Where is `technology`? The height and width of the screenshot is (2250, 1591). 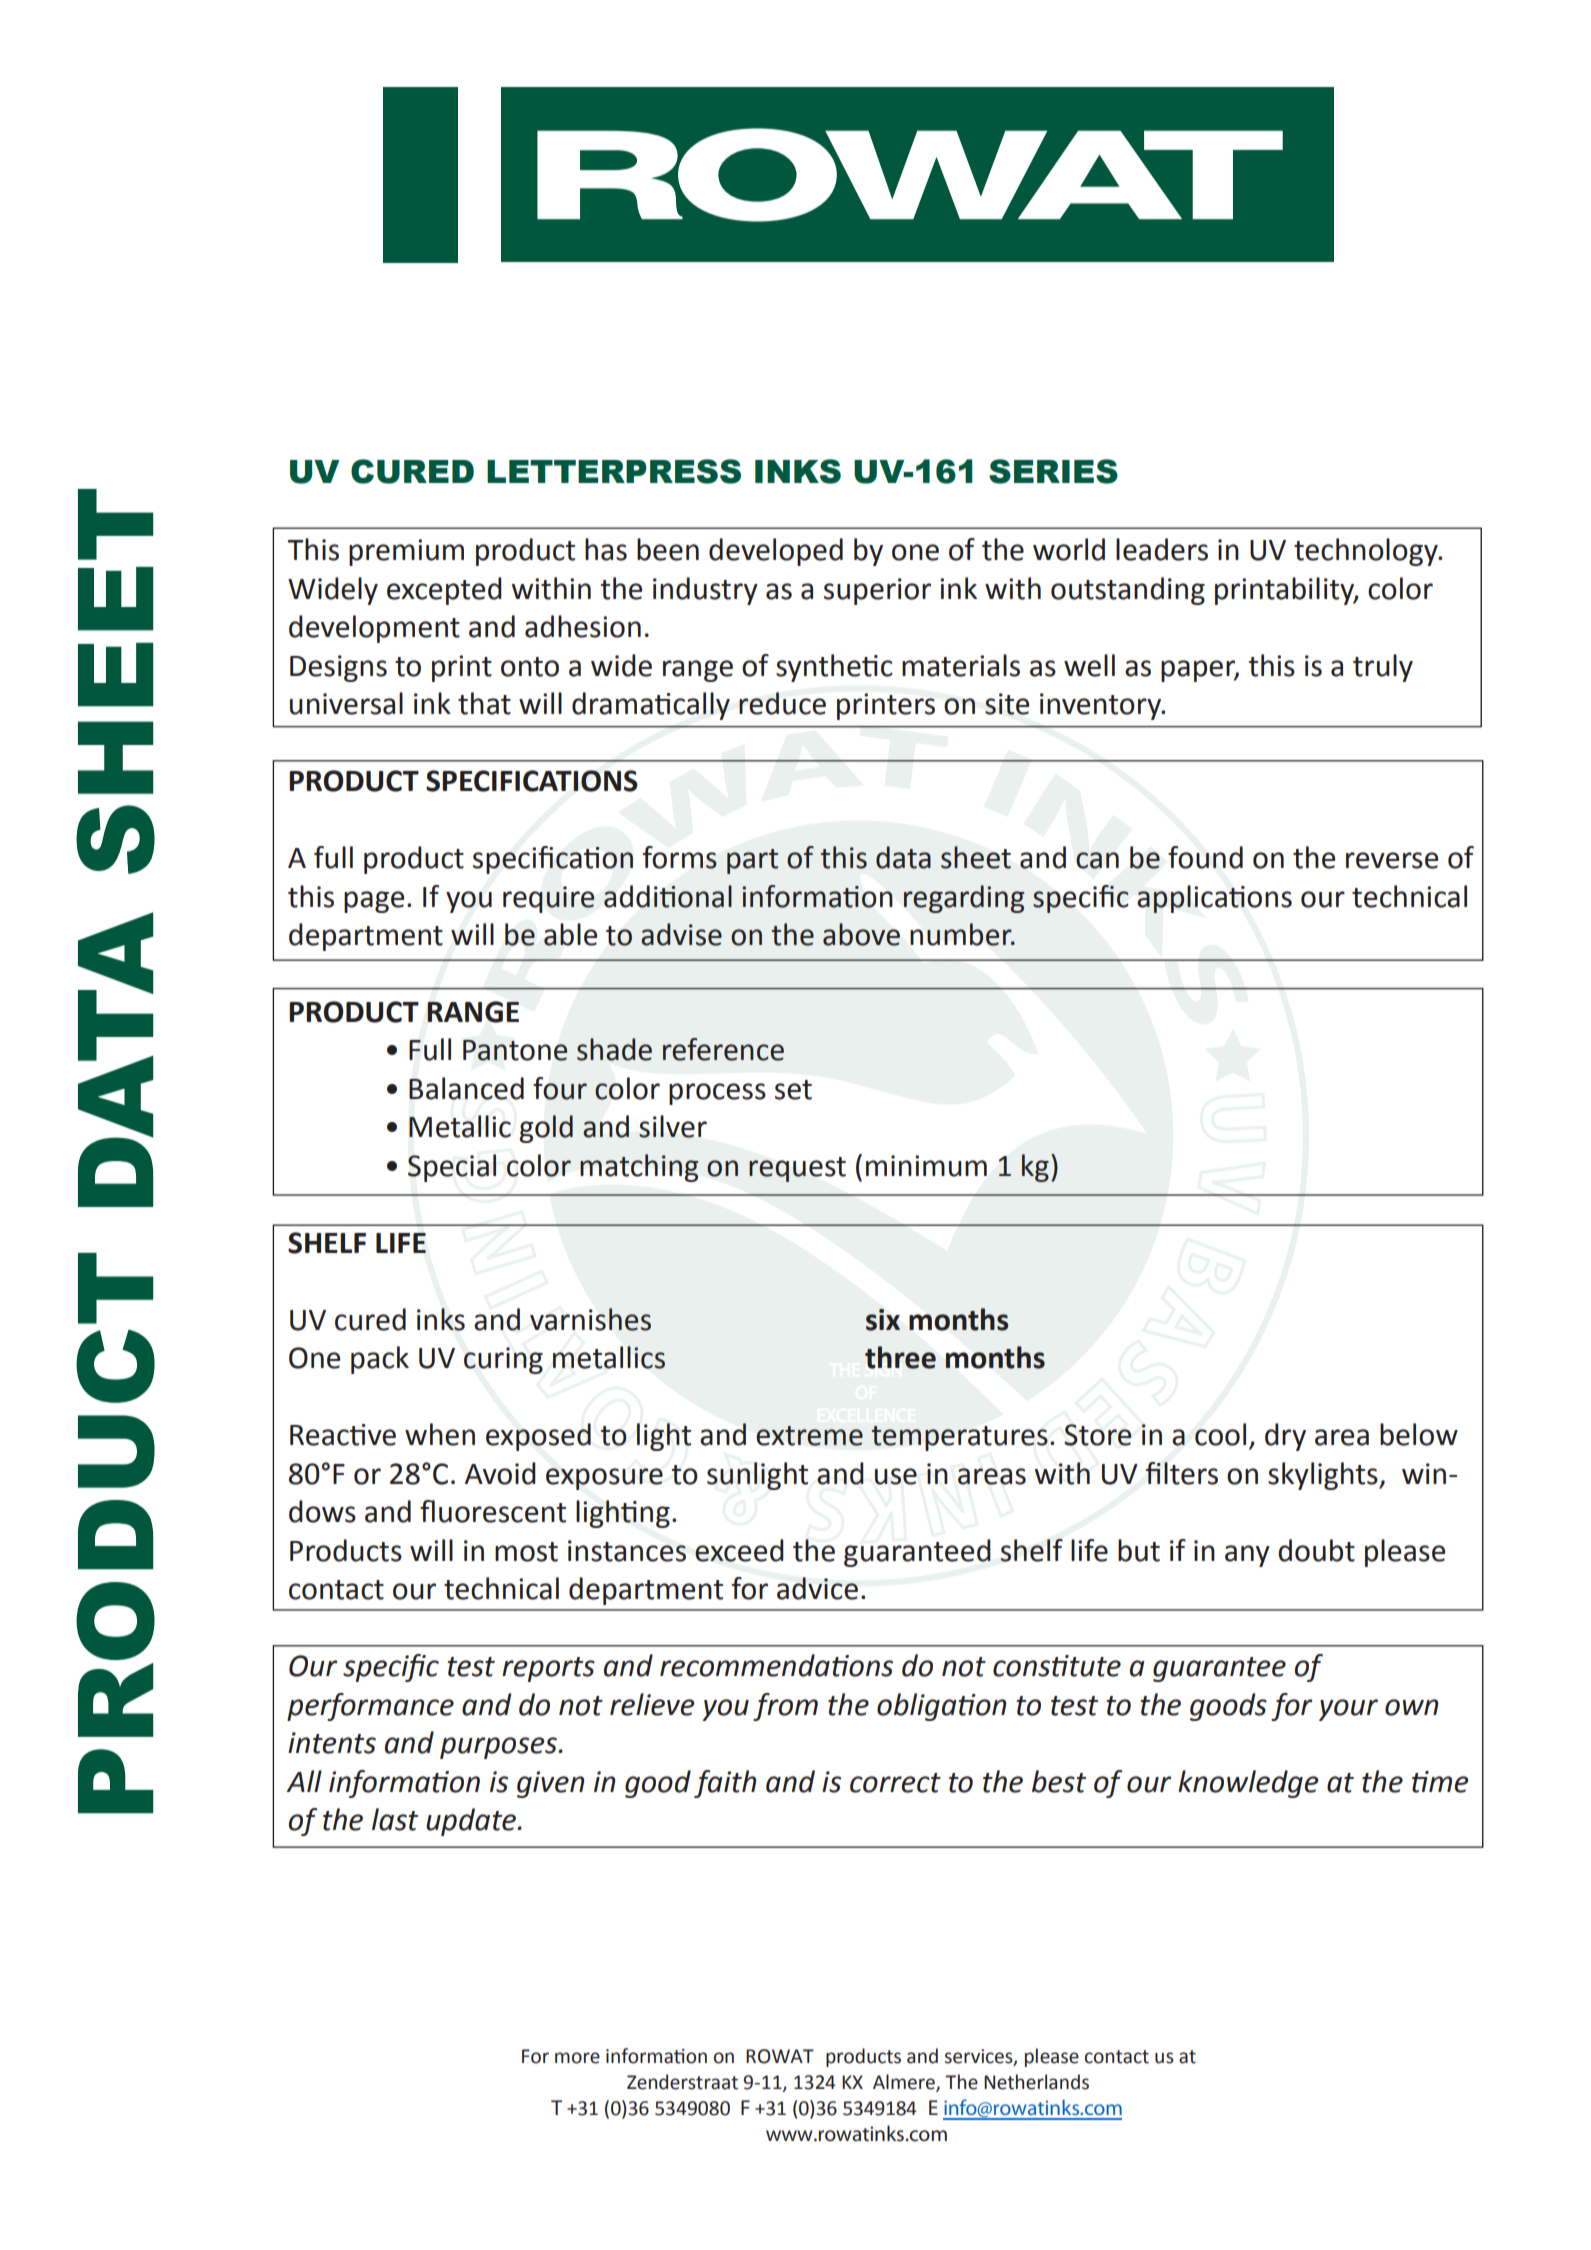 technology is located at coordinates (1367, 552).
